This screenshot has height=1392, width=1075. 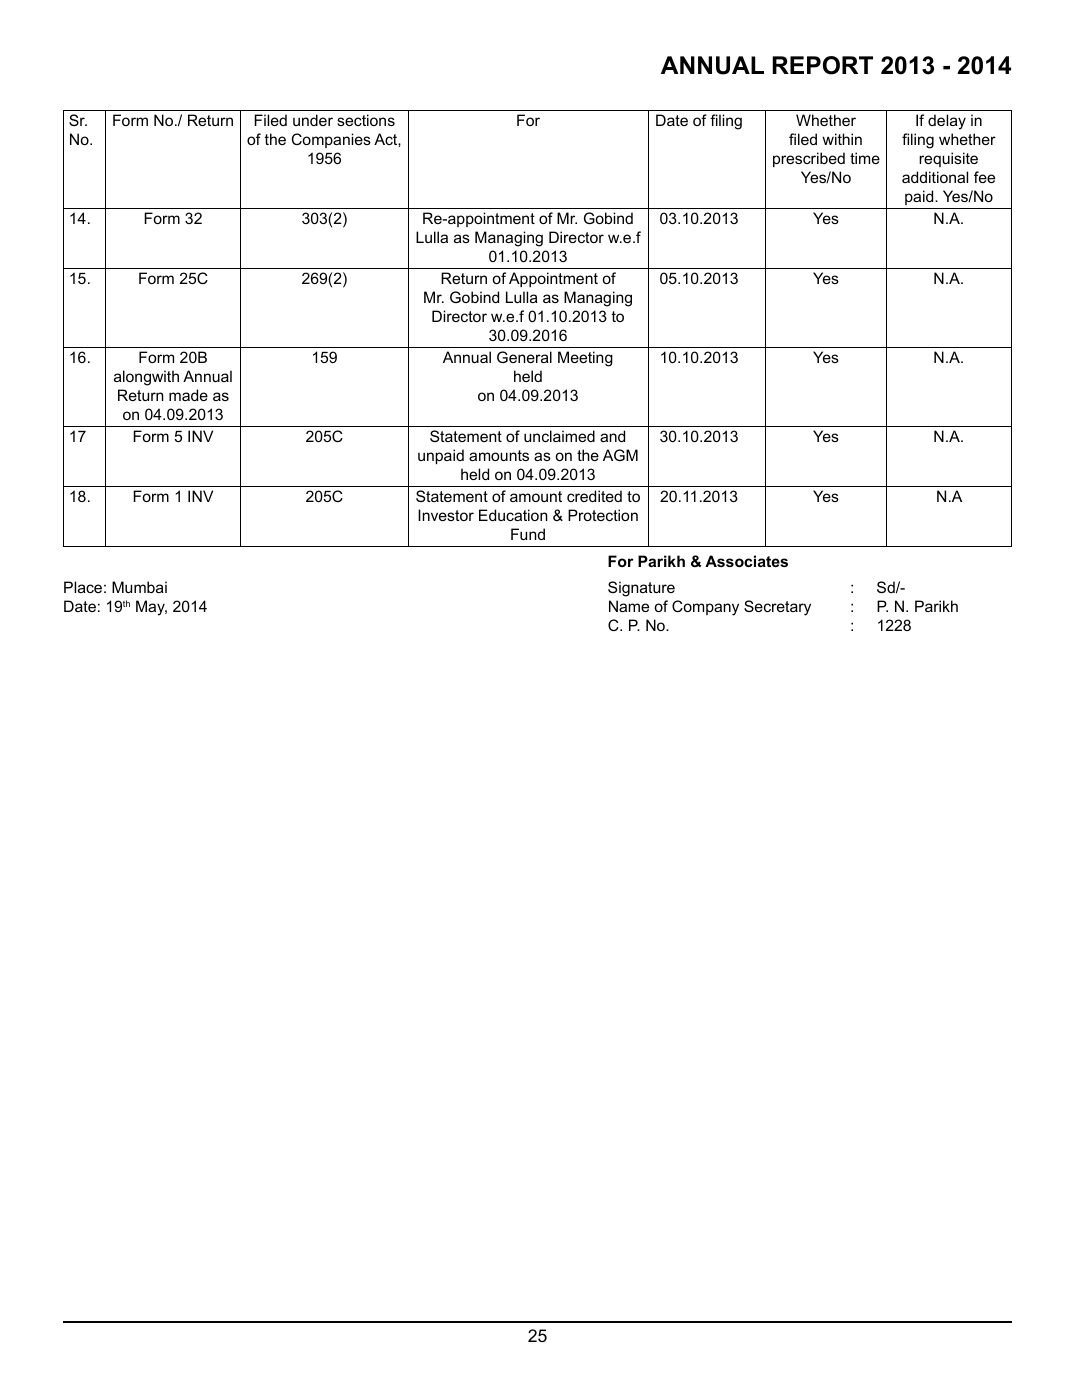 I want to click on General, so click(x=524, y=357).
